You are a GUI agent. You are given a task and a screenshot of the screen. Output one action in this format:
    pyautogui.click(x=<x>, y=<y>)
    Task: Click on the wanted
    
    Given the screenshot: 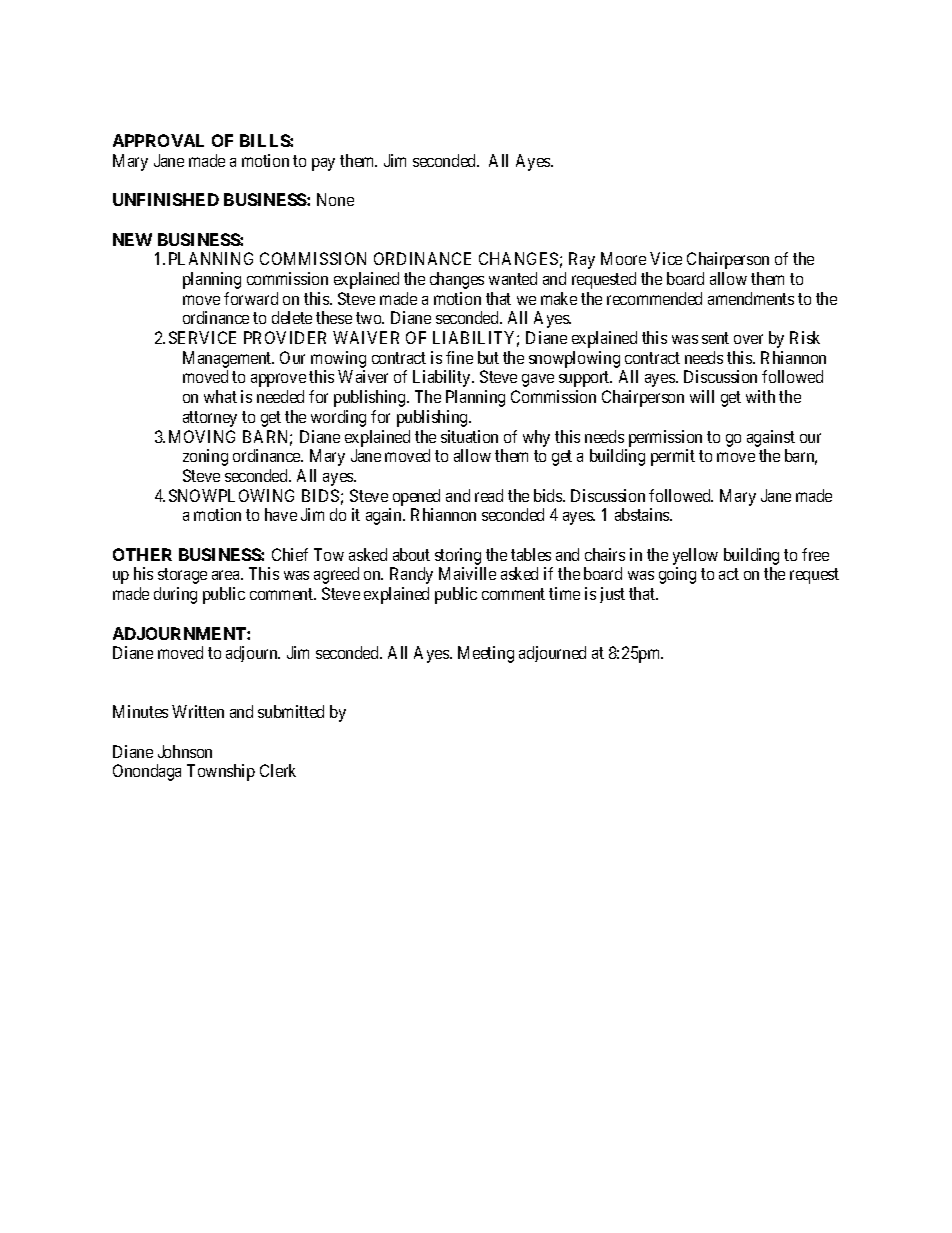 What is the action you would take?
    pyautogui.click(x=513, y=278)
